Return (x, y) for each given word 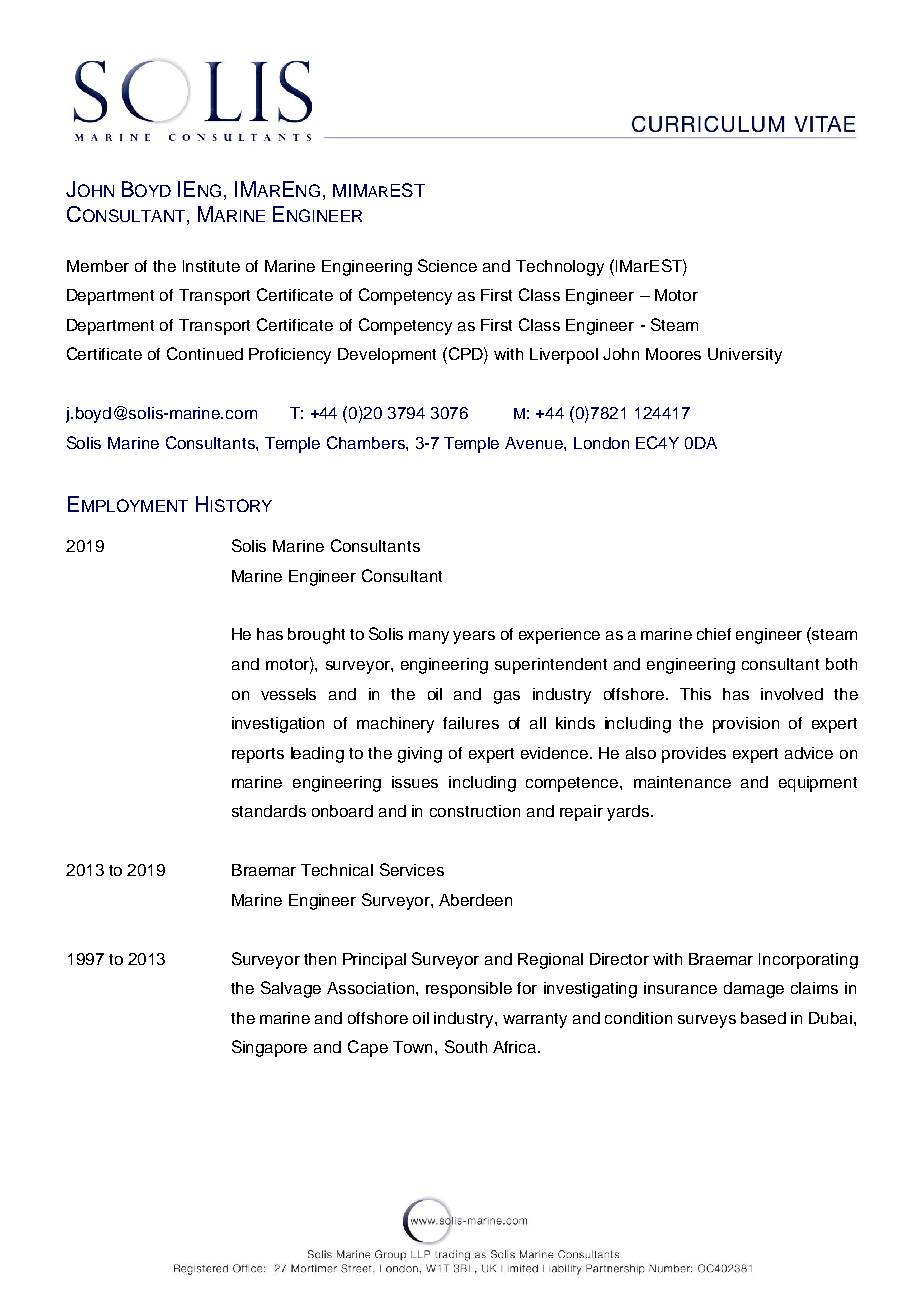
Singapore (269, 1048)
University (745, 356)
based (763, 1018)
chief (714, 634)
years (474, 637)
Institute (211, 266)
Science (447, 265)
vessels (288, 694)
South (466, 1046)
